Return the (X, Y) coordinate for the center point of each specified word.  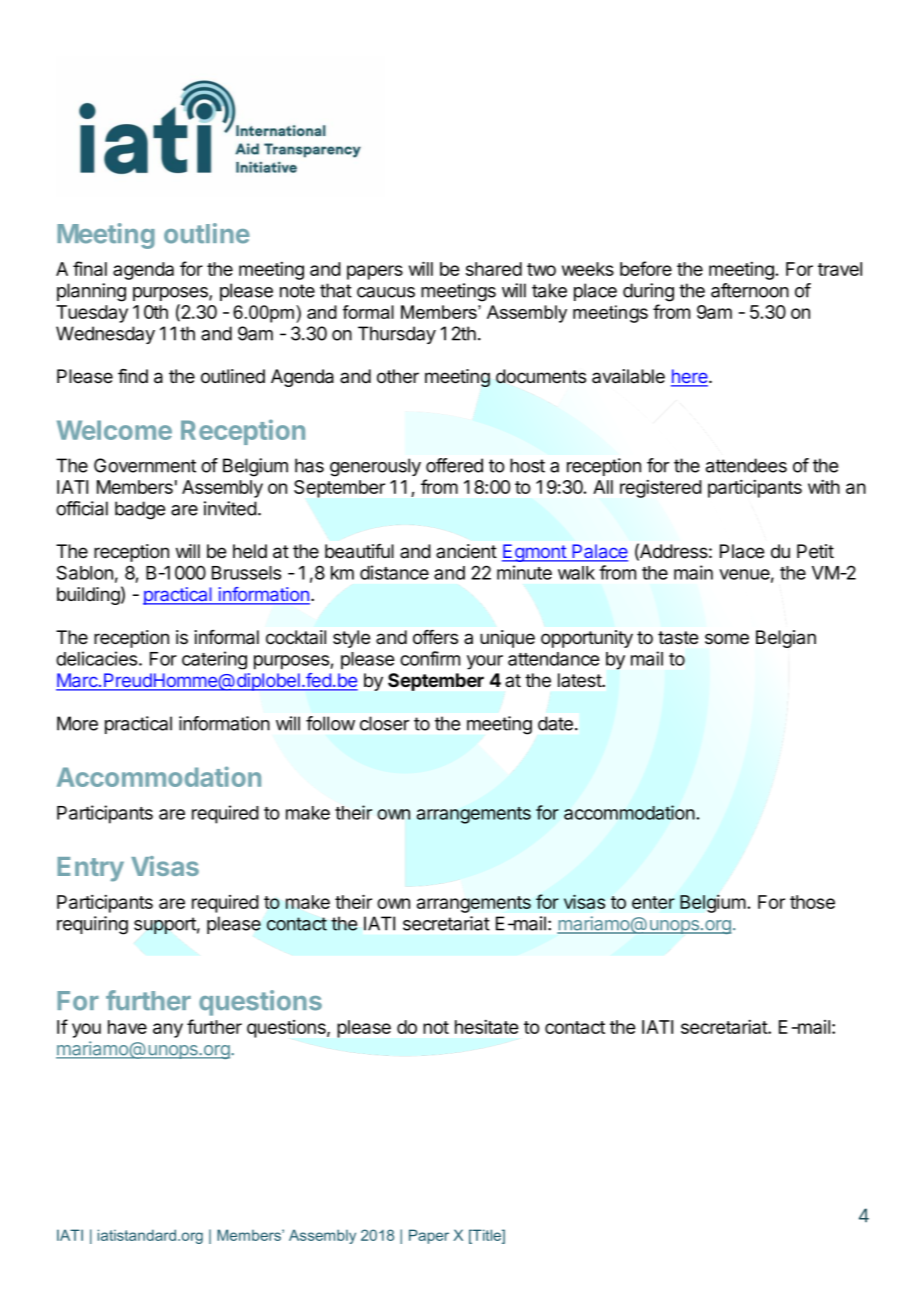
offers (435, 637)
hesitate (487, 1027)
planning (91, 292)
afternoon (750, 290)
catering (214, 660)
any (168, 1030)
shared (494, 269)
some (727, 639)
